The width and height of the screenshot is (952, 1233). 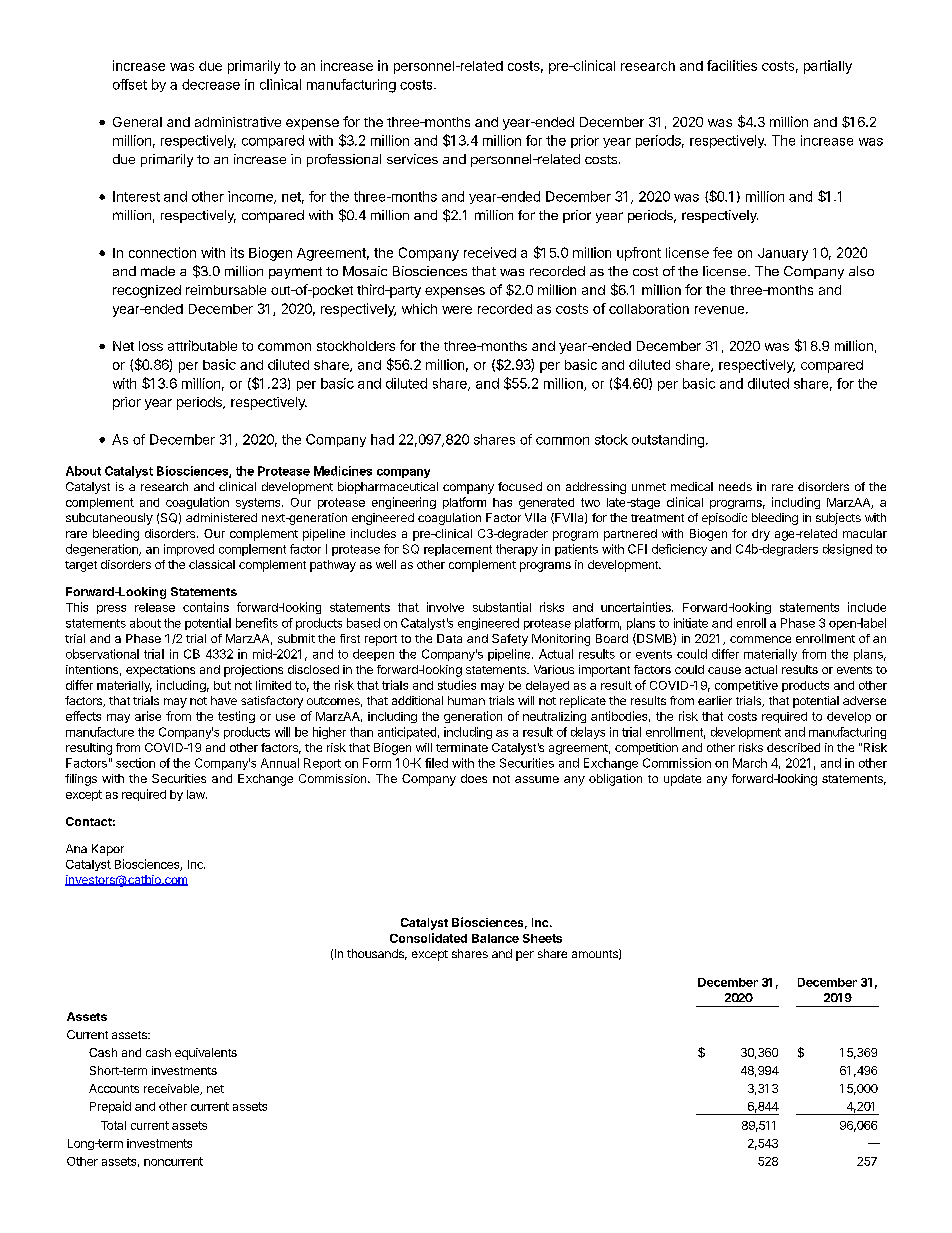 I want to click on commence, so click(x=760, y=639).
